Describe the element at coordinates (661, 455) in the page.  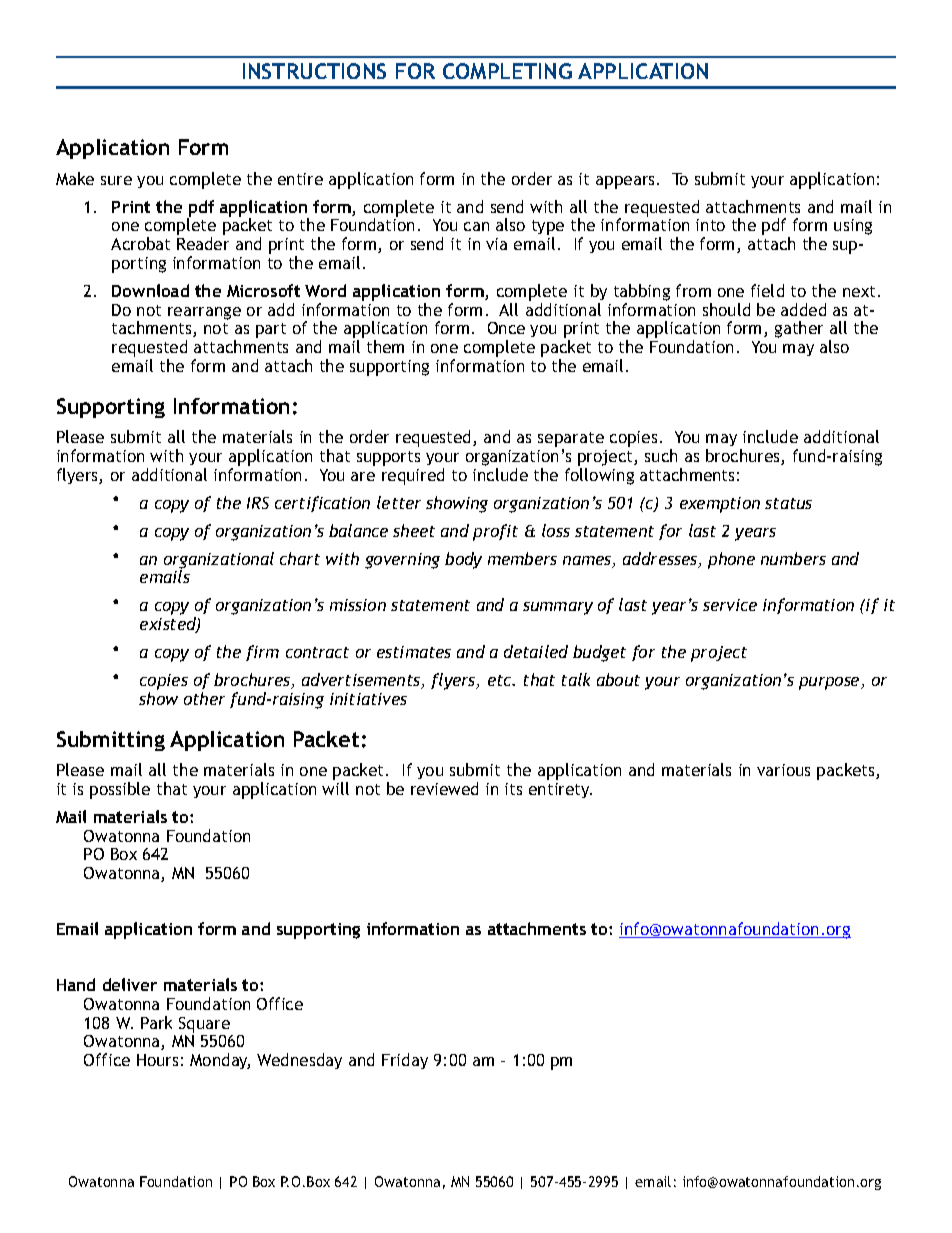
I see `such` at that location.
